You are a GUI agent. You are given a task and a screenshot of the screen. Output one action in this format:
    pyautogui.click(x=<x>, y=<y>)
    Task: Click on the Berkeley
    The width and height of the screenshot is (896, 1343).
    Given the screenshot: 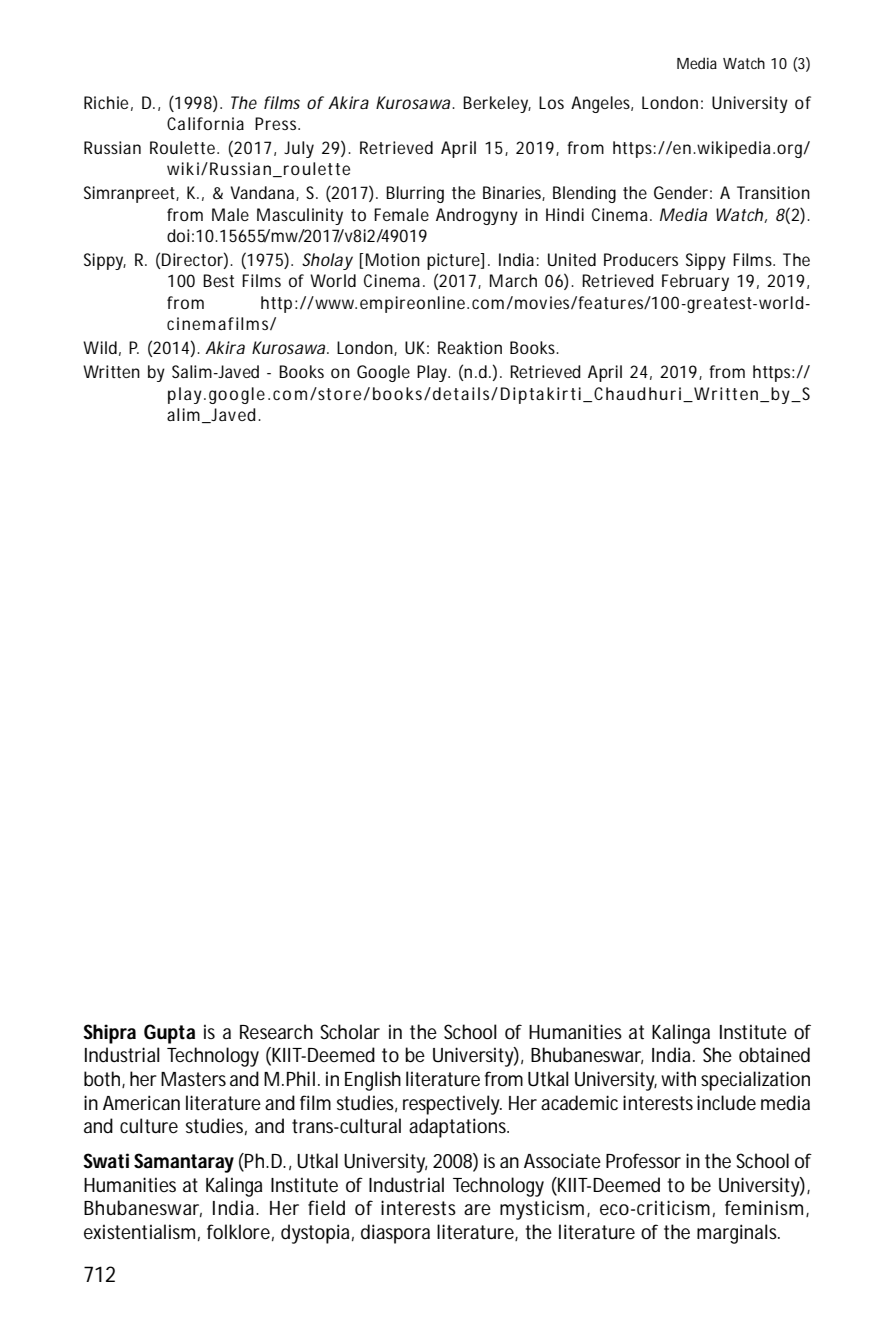 What is the action you would take?
    pyautogui.click(x=497, y=104)
